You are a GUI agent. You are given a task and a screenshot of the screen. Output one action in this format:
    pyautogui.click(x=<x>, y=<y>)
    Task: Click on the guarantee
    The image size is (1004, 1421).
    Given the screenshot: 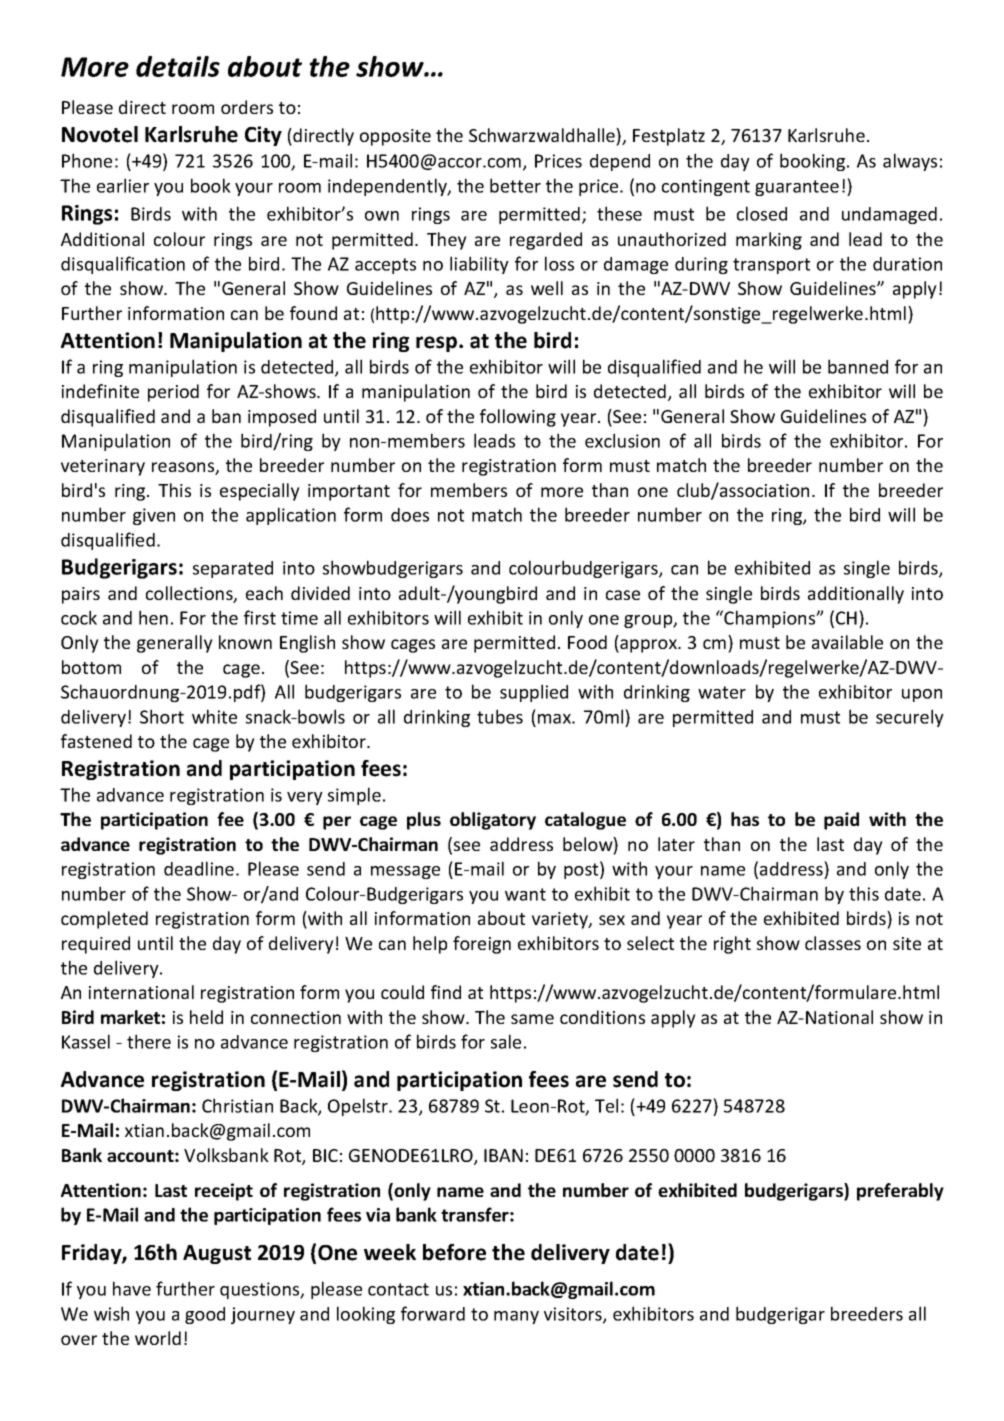 What is the action you would take?
    pyautogui.click(x=797, y=188)
